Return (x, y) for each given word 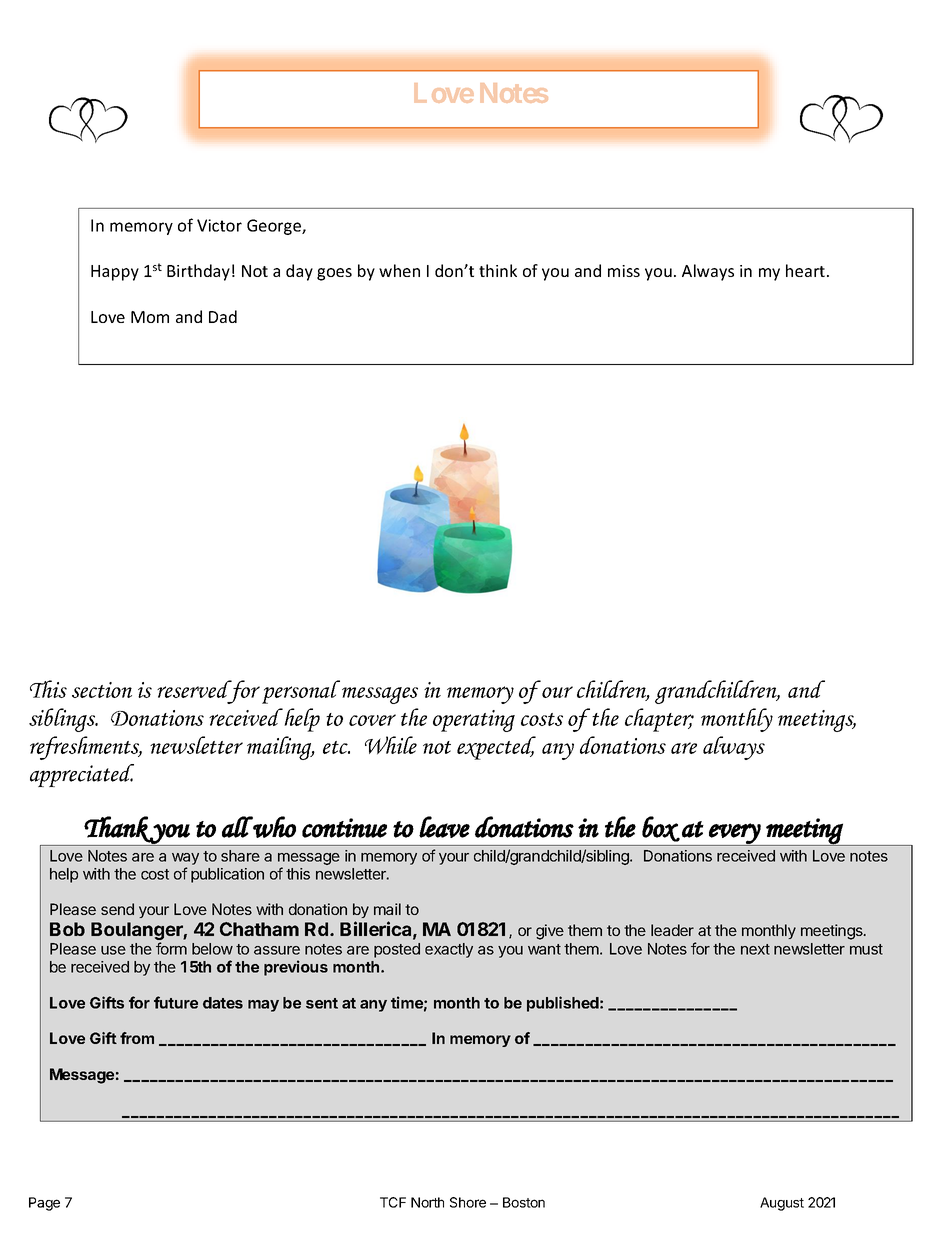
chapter (659, 720)
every (735, 834)
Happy (115, 273)
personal (301, 692)
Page (44, 1204)
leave (444, 827)
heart (807, 270)
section (102, 690)
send (117, 909)
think (498, 270)
